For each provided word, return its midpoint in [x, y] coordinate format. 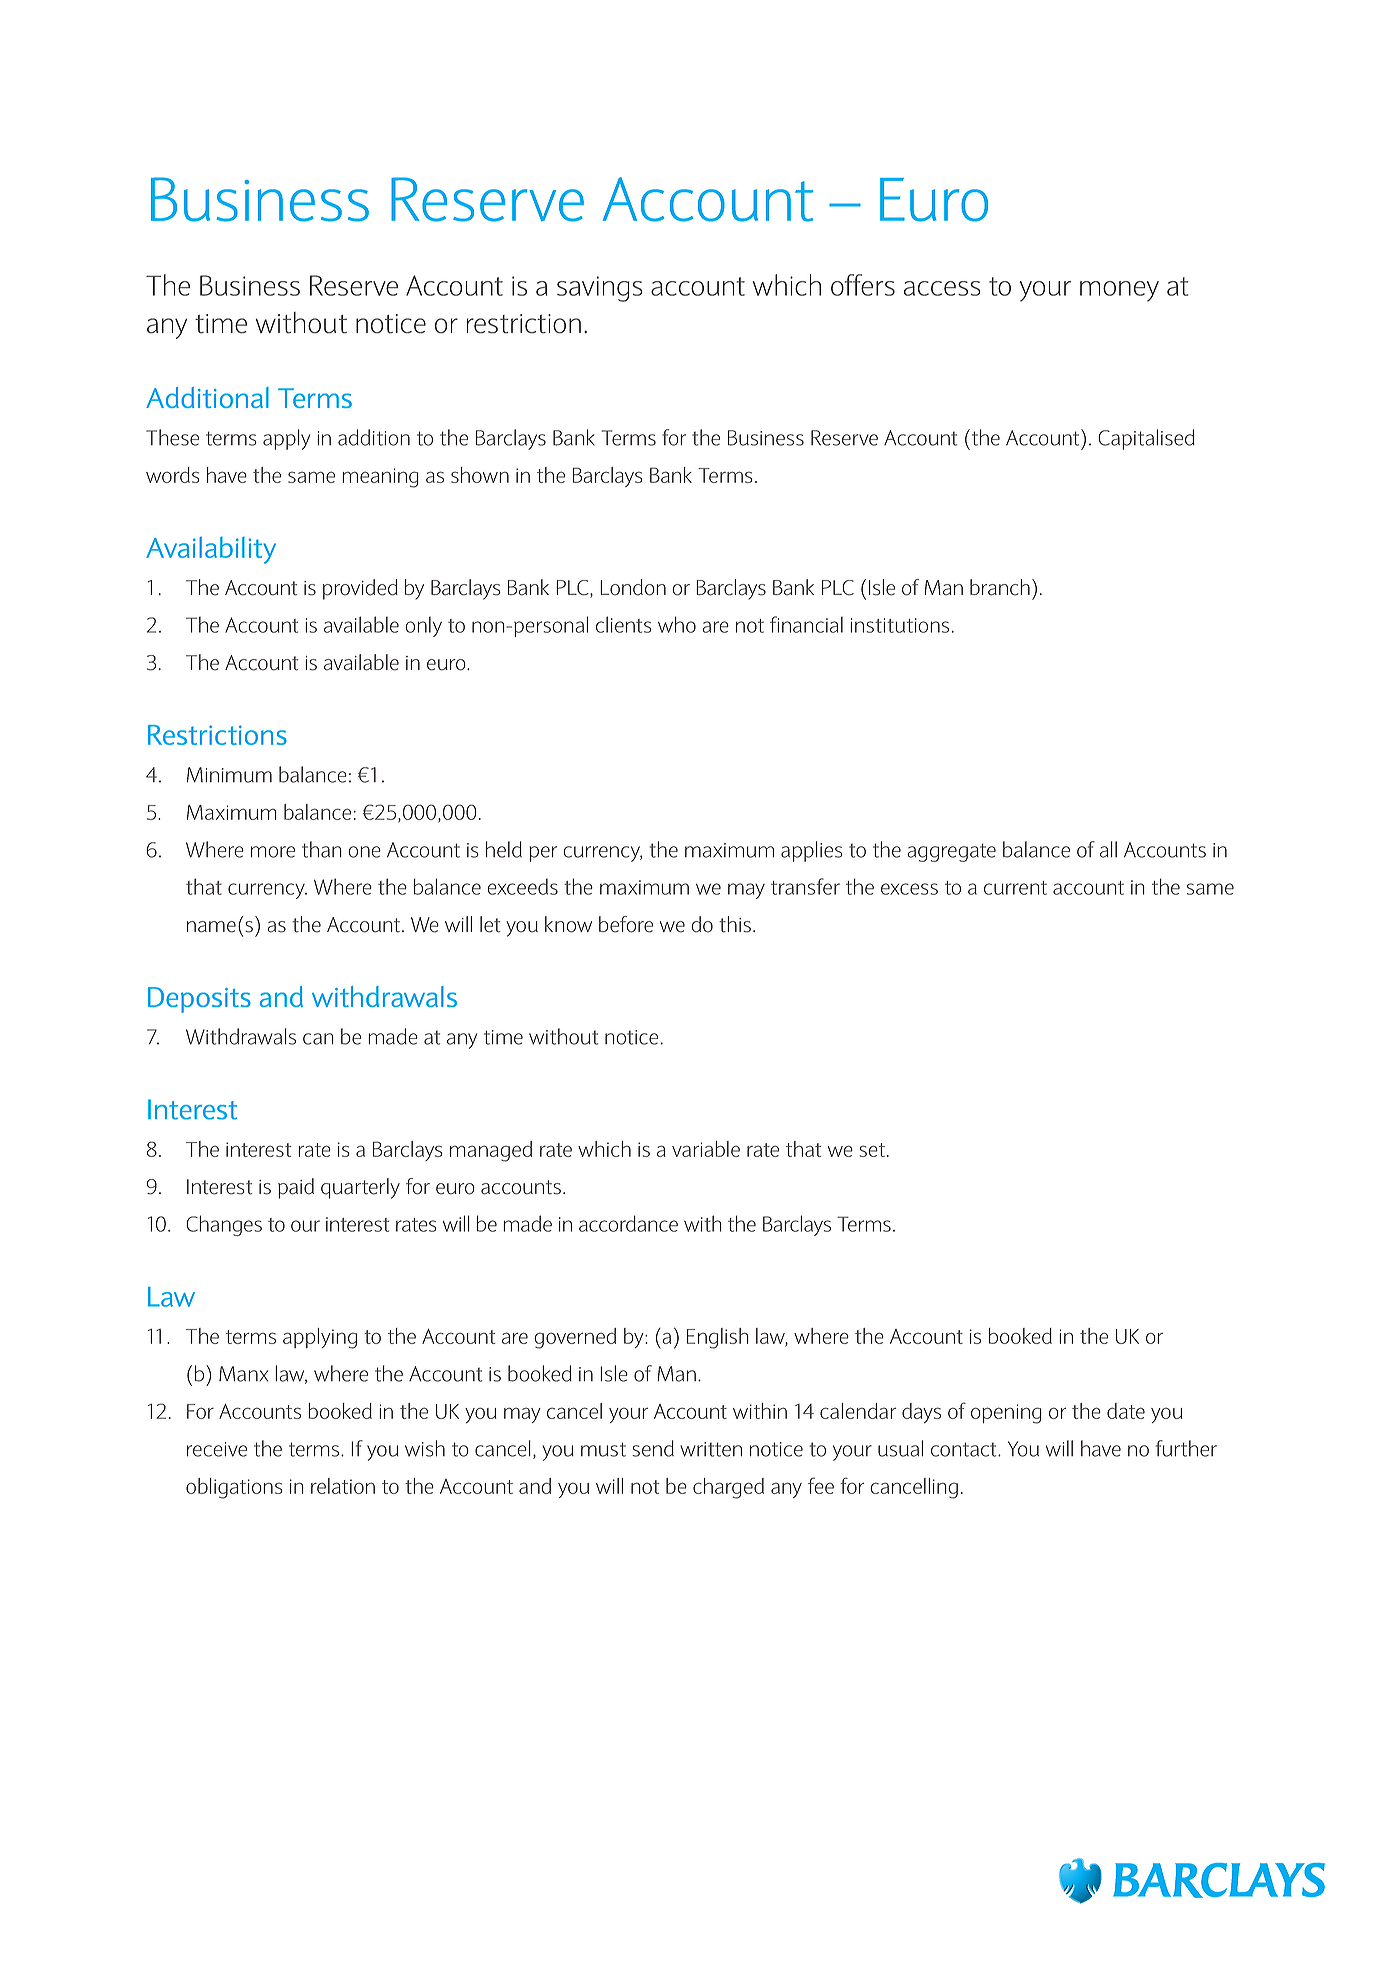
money [1119, 291]
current [1015, 888]
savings [599, 289]
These [172, 437]
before [626, 924]
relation [343, 1486]
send [653, 1448]
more [273, 852]
